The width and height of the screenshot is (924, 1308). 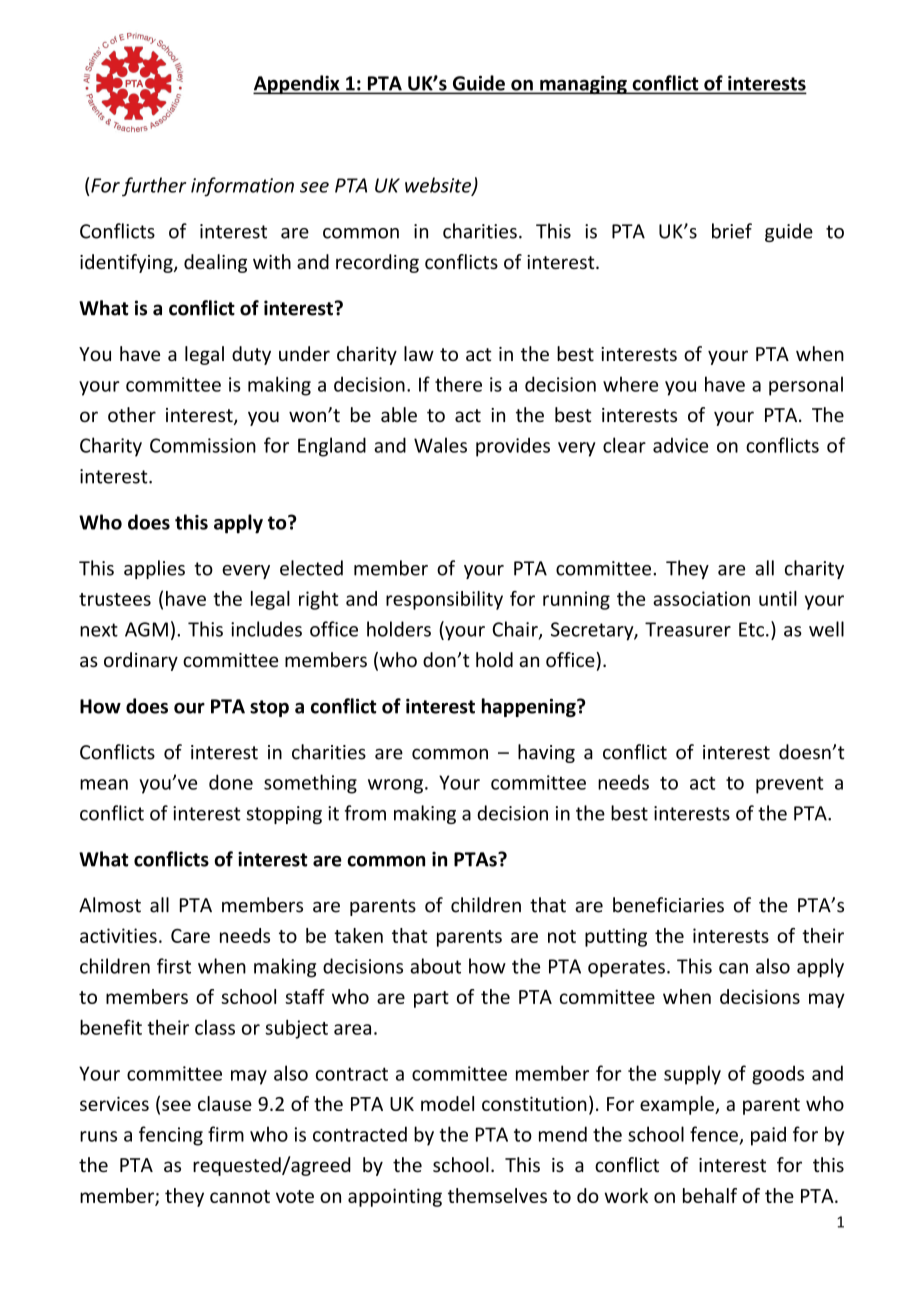 I want to click on brief, so click(x=732, y=231).
